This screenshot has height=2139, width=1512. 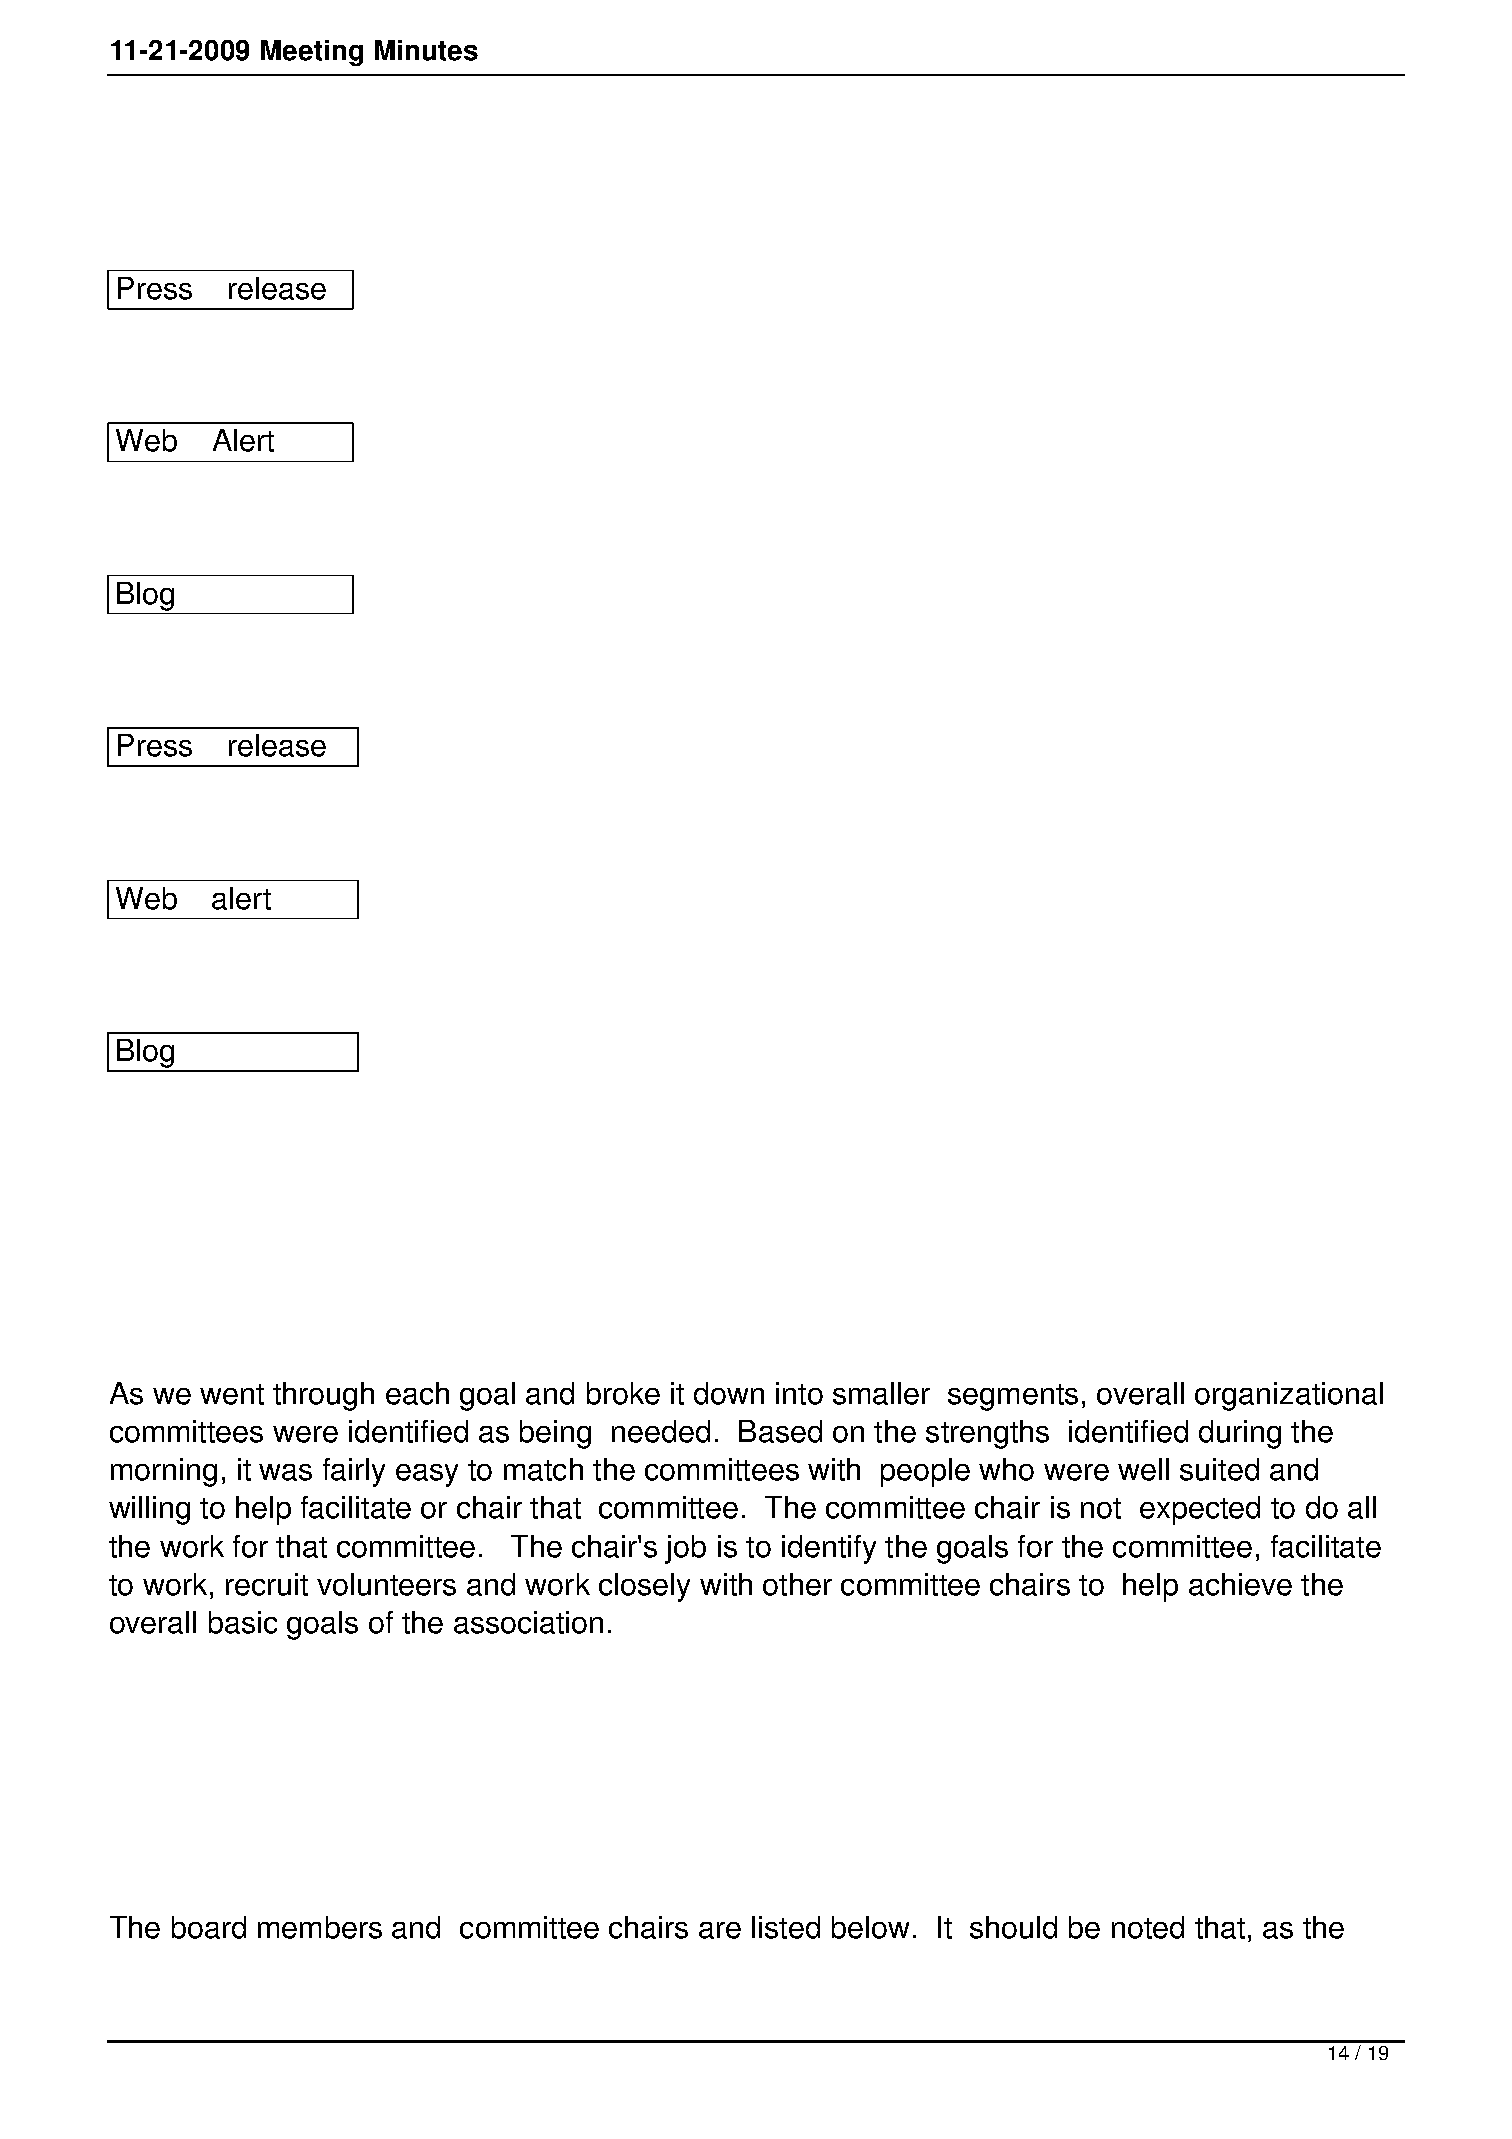 What do you see at coordinates (323, 1396) in the screenshot?
I see `through` at bounding box center [323, 1396].
